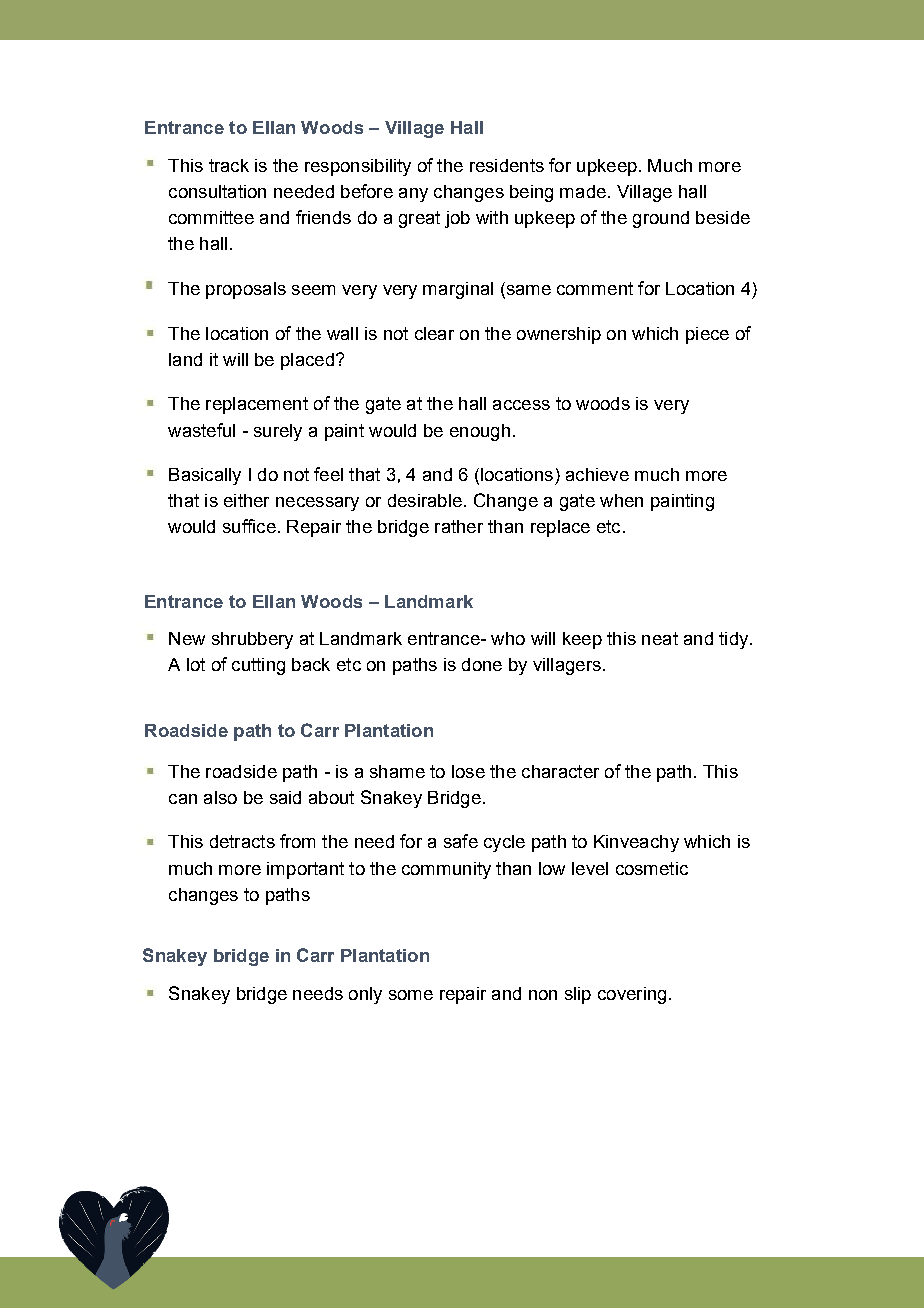 This screenshot has height=1308, width=924. I want to click on suffice, so click(249, 526).
